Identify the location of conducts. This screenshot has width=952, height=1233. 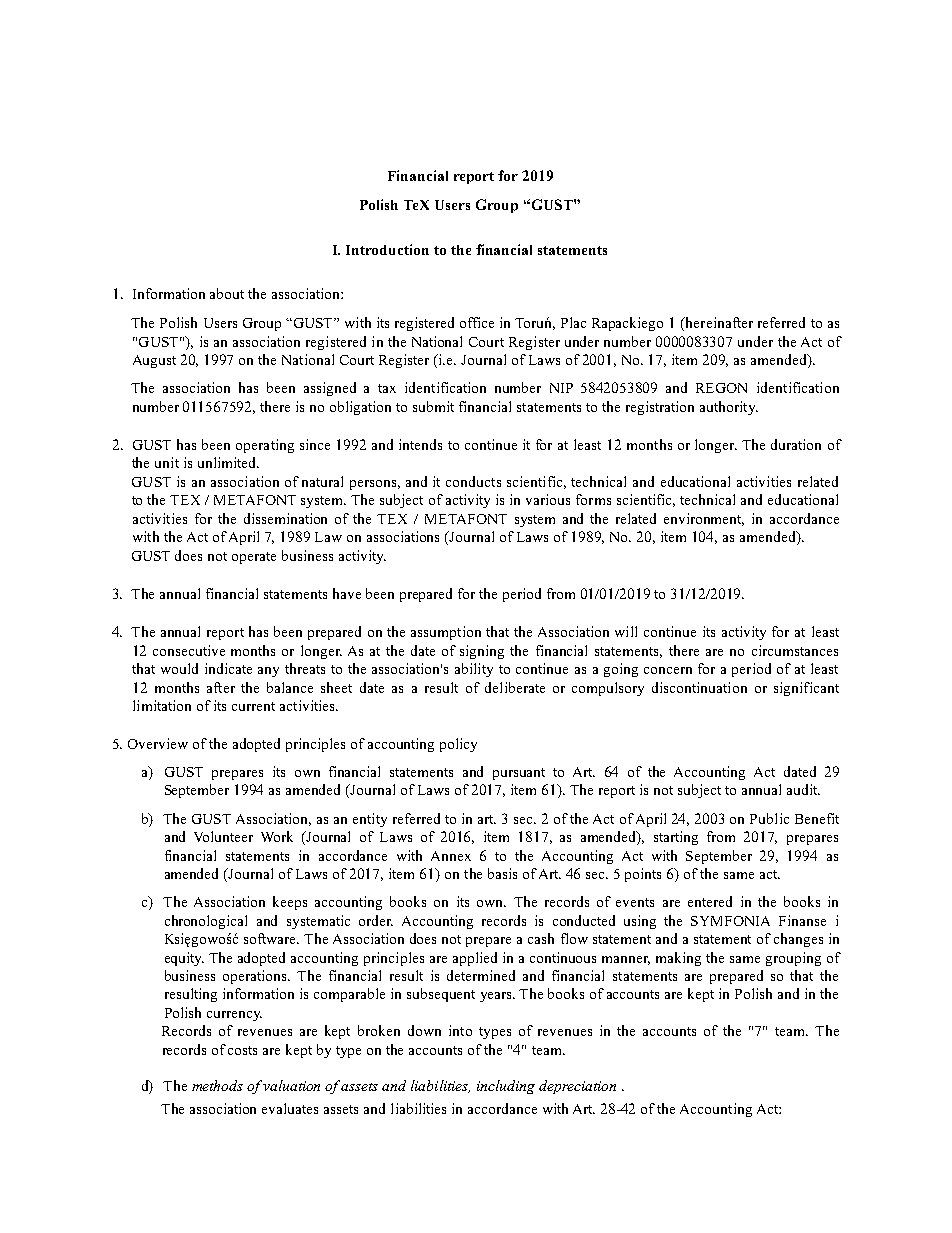
(473, 481).
